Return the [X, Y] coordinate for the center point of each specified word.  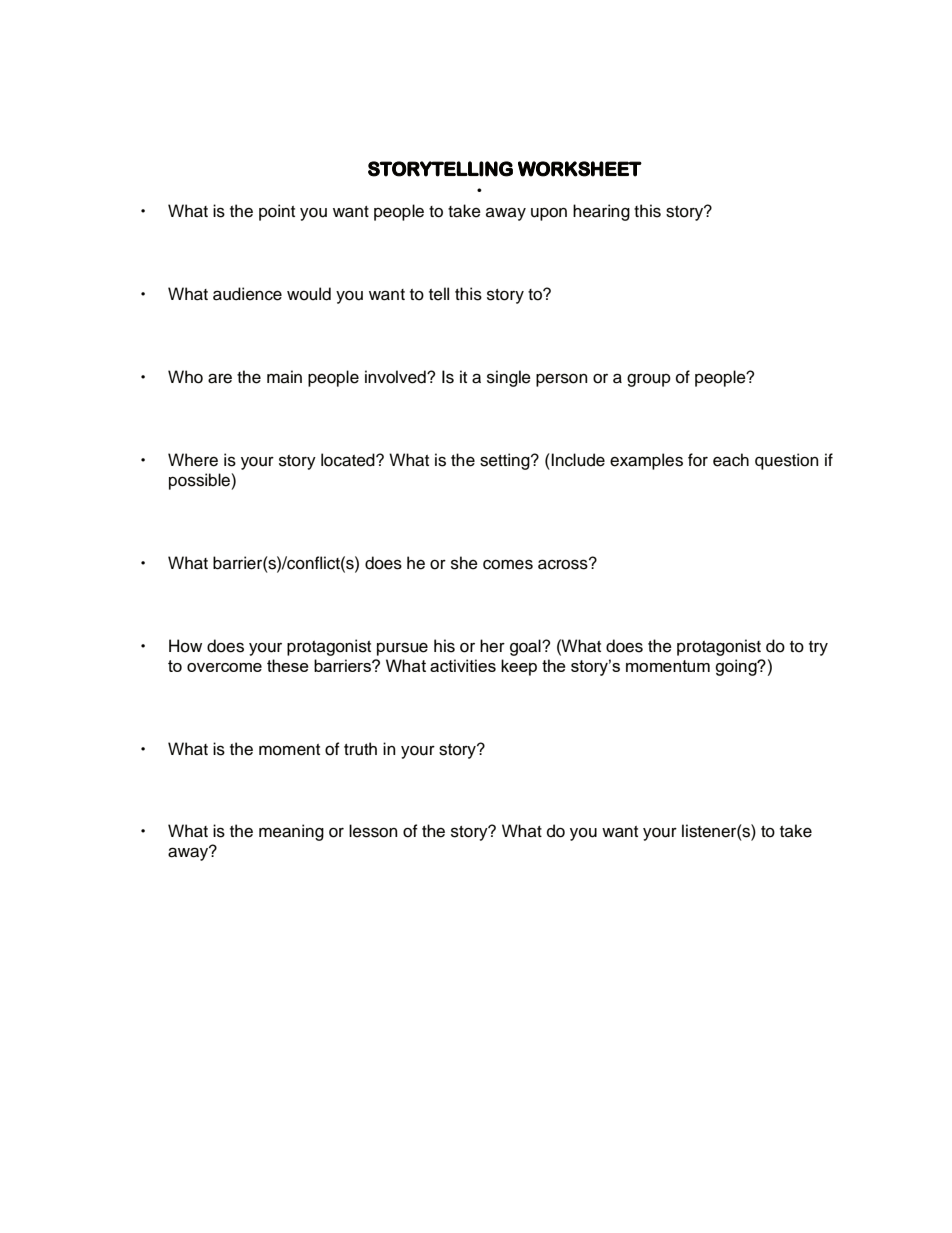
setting [506, 461]
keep [519, 667]
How [185, 646]
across [564, 564]
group [649, 380]
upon [549, 214]
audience [247, 294]
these [288, 665]
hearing [601, 212]
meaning [291, 832]
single [509, 378]
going [737, 667]
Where [193, 460]
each [731, 460]
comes [508, 564]
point [277, 212]
